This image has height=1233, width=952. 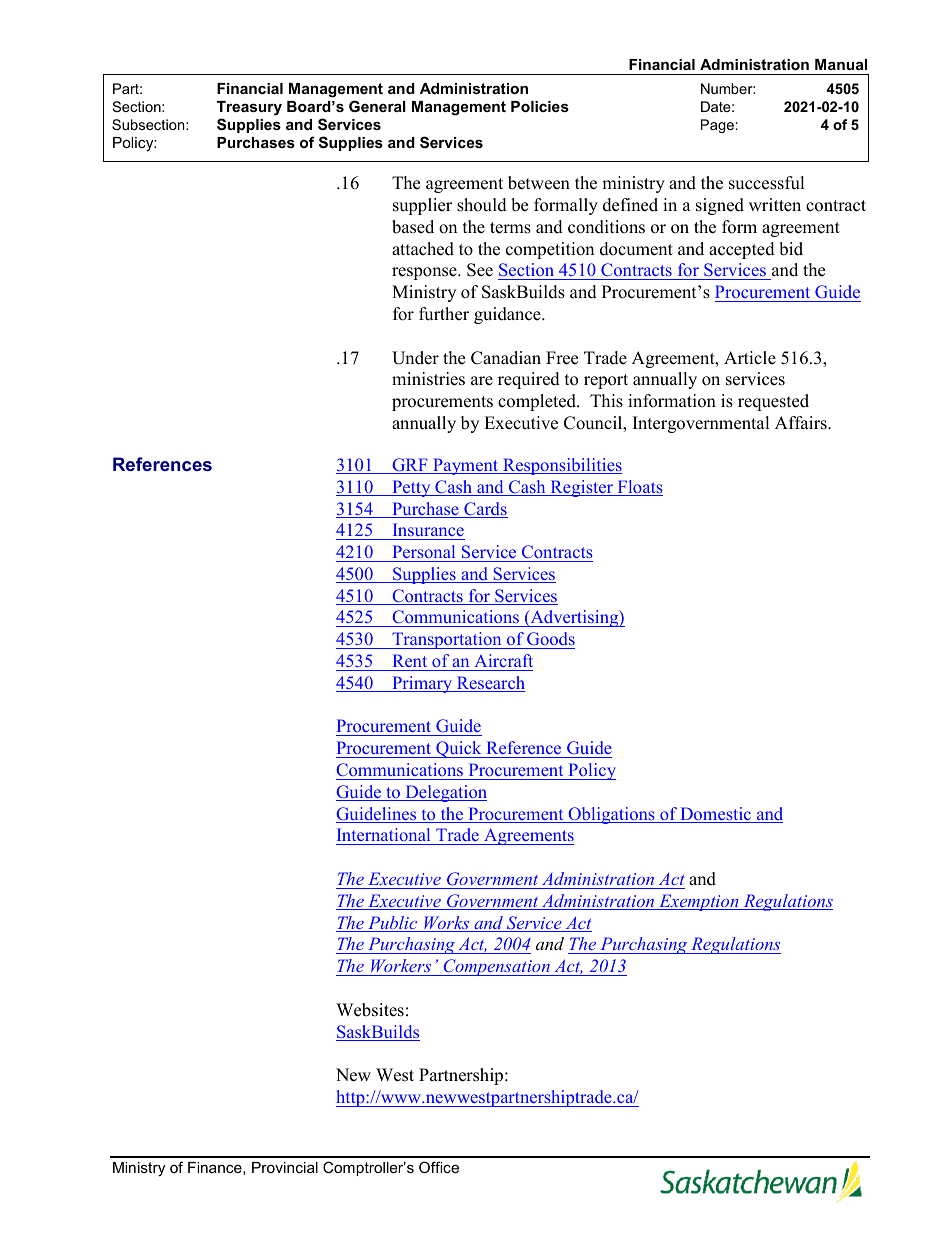 I want to click on International, so click(x=384, y=836).
